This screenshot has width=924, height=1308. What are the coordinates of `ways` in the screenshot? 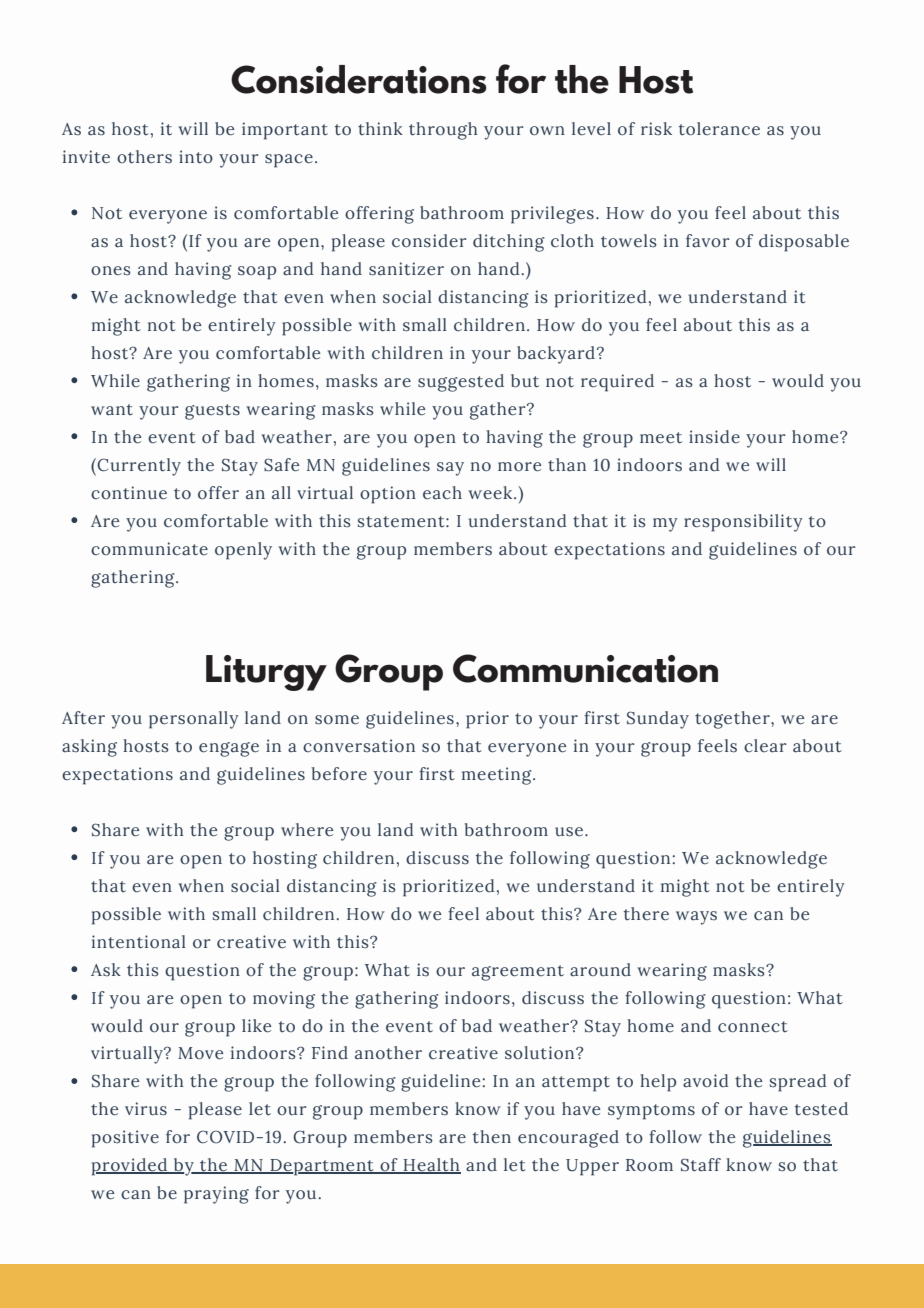 It's located at (696, 918).
